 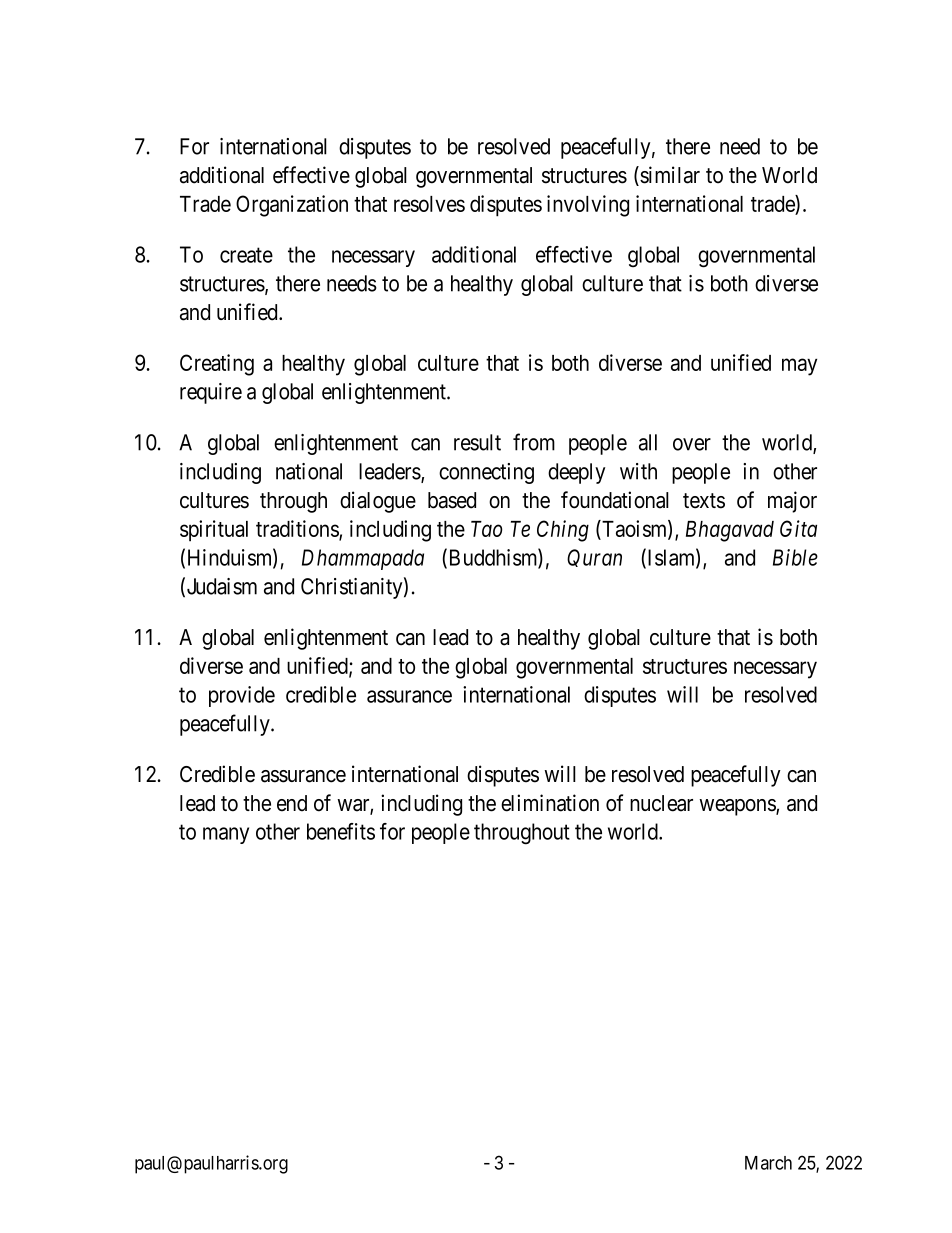 I want to click on require, so click(x=211, y=393).
